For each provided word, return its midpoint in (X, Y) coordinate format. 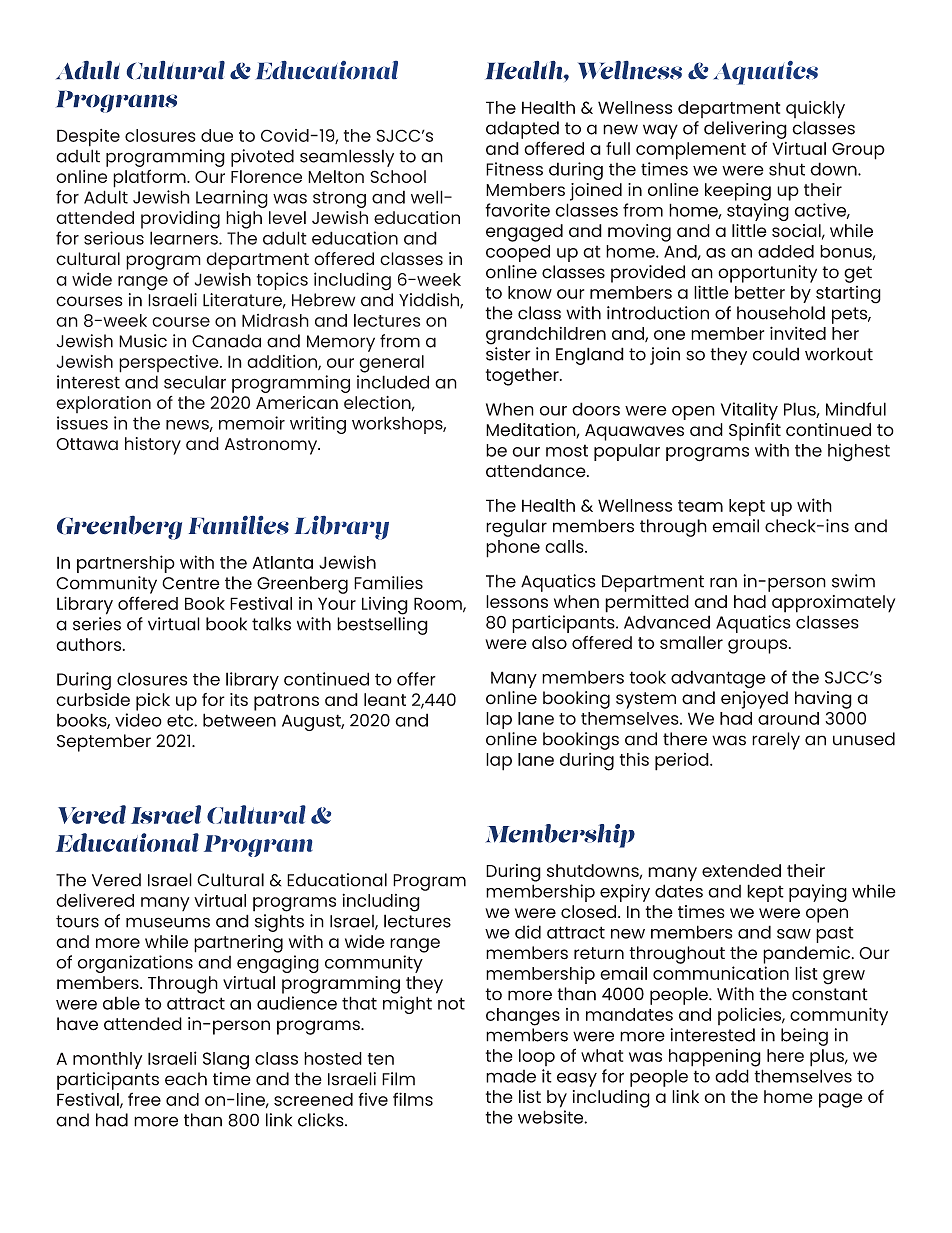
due (217, 135)
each (186, 1079)
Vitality (749, 411)
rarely (776, 741)
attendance (537, 471)
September (104, 743)
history (153, 446)
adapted (522, 130)
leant (385, 699)
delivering (745, 130)
